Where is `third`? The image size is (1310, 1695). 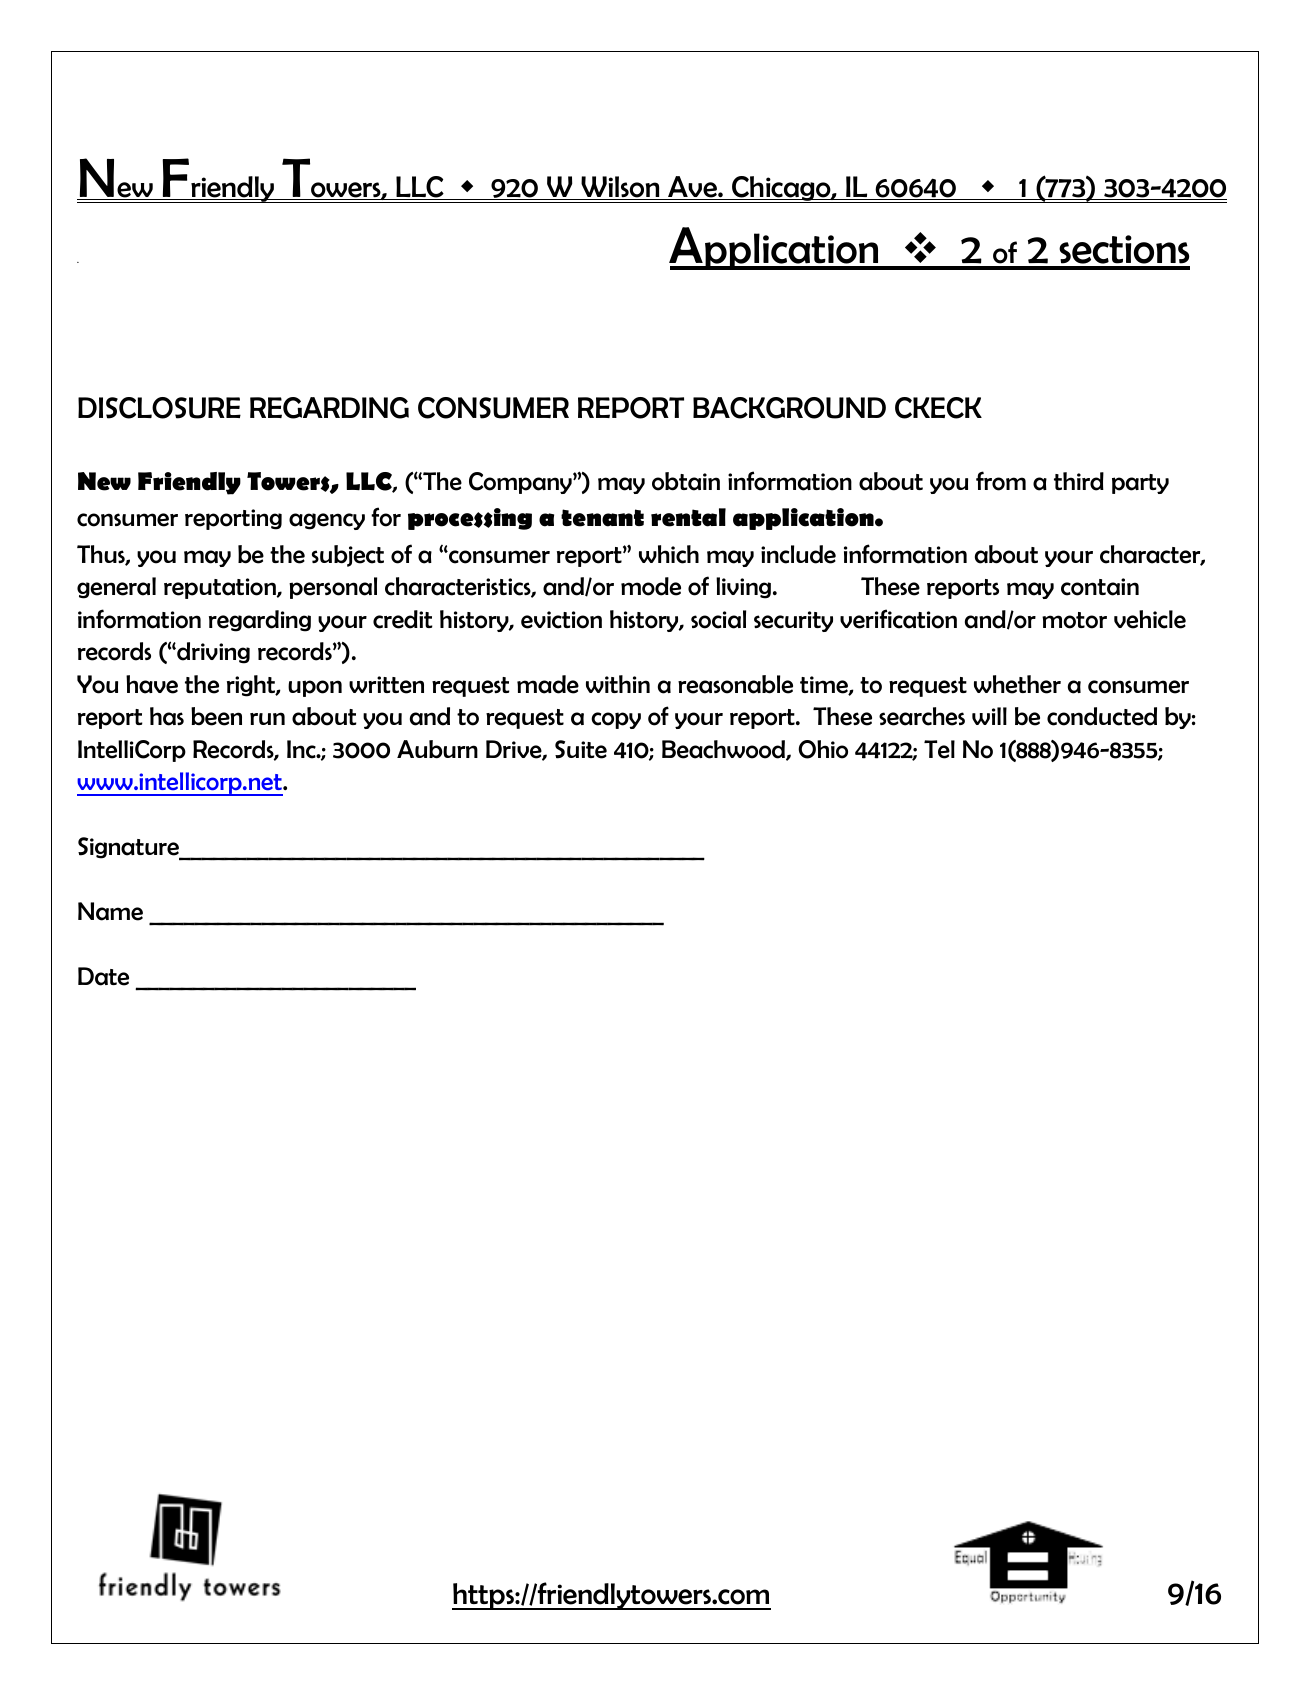
third is located at coordinates (1079, 481).
